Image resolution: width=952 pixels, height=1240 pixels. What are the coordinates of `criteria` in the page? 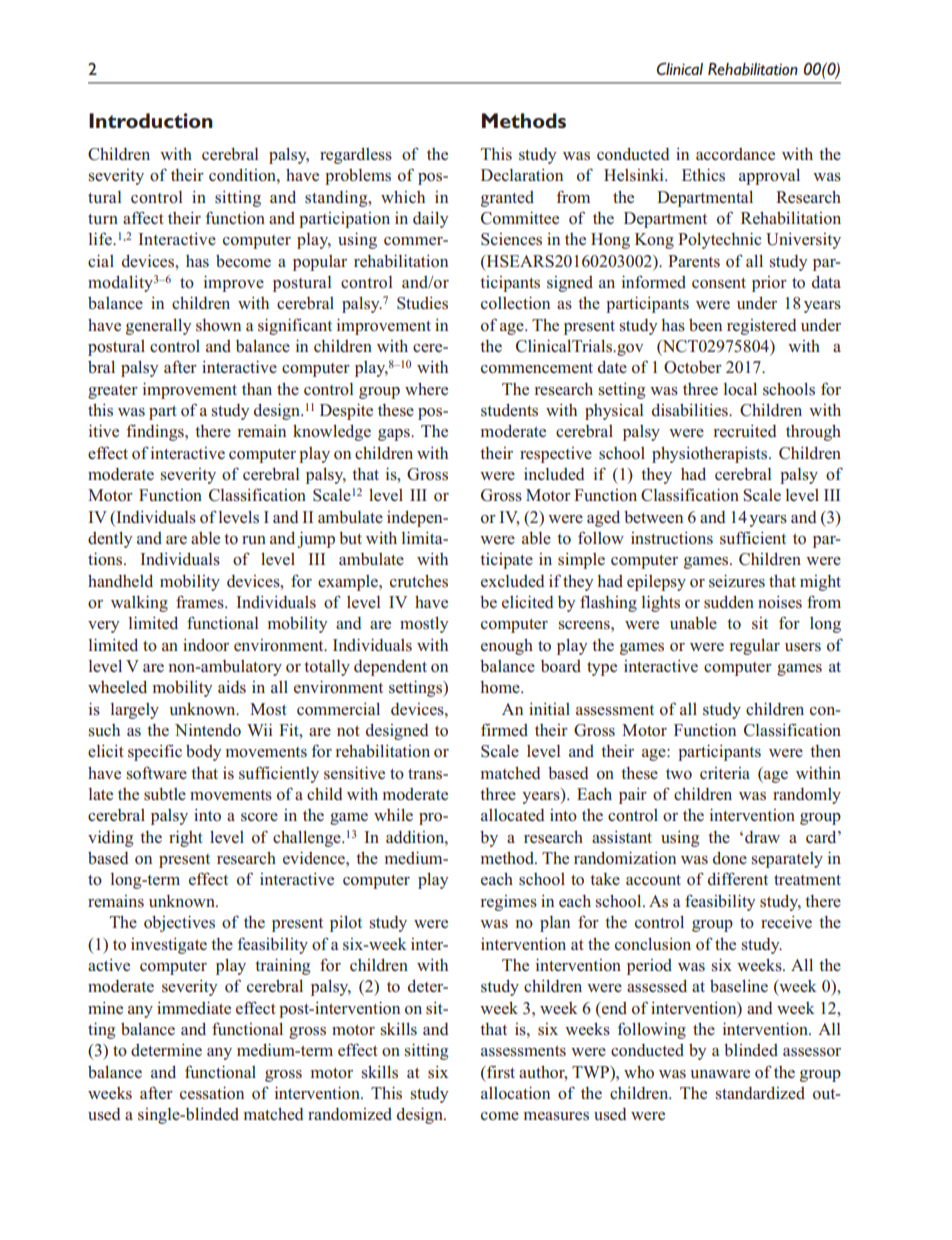 It's located at (725, 773).
